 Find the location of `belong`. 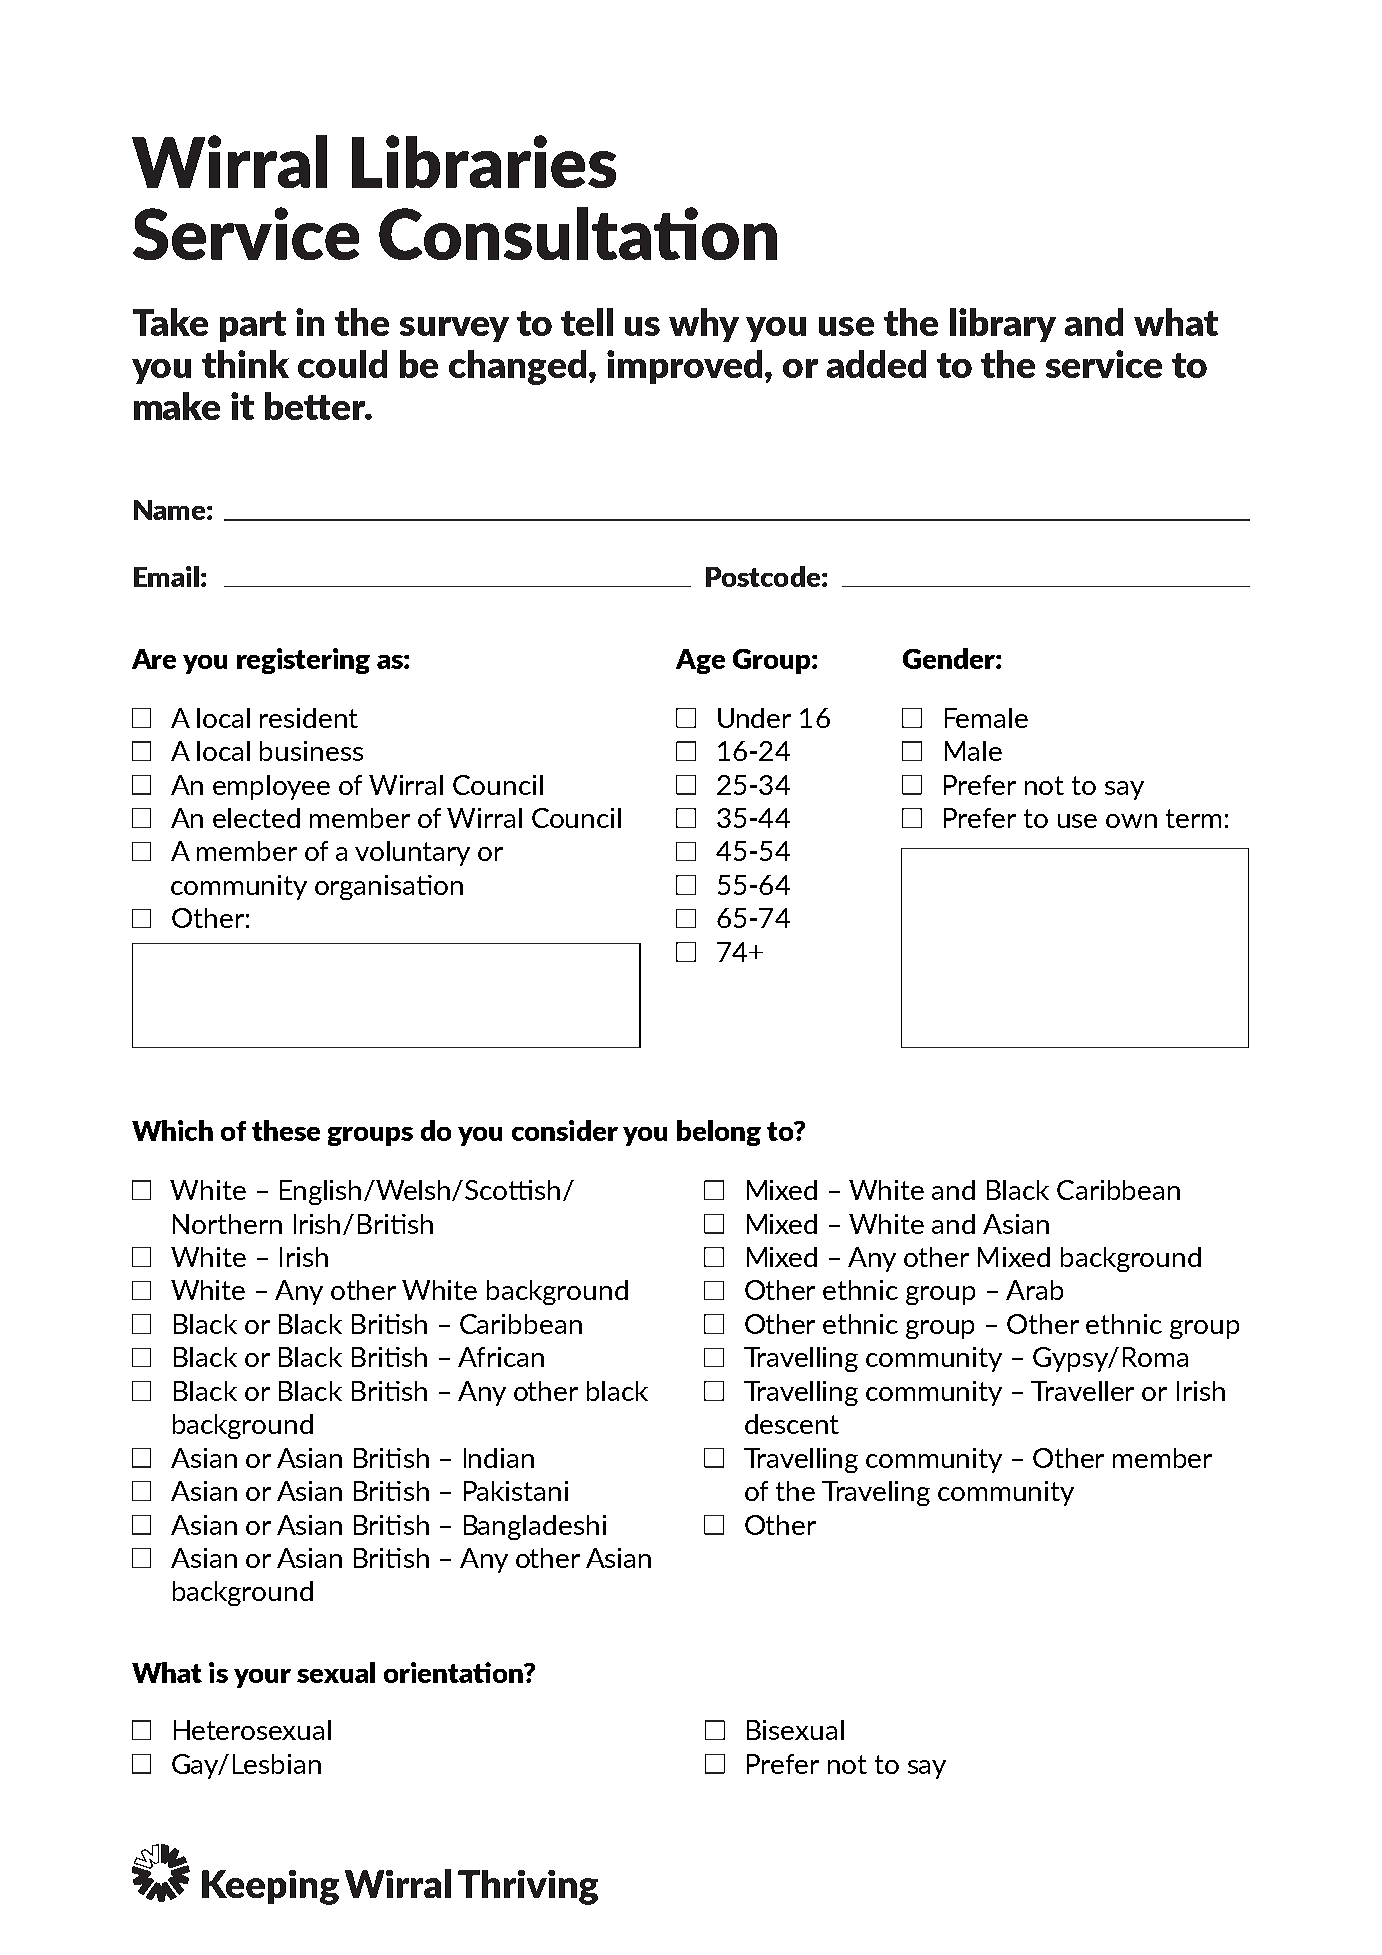

belong is located at coordinates (719, 1133).
